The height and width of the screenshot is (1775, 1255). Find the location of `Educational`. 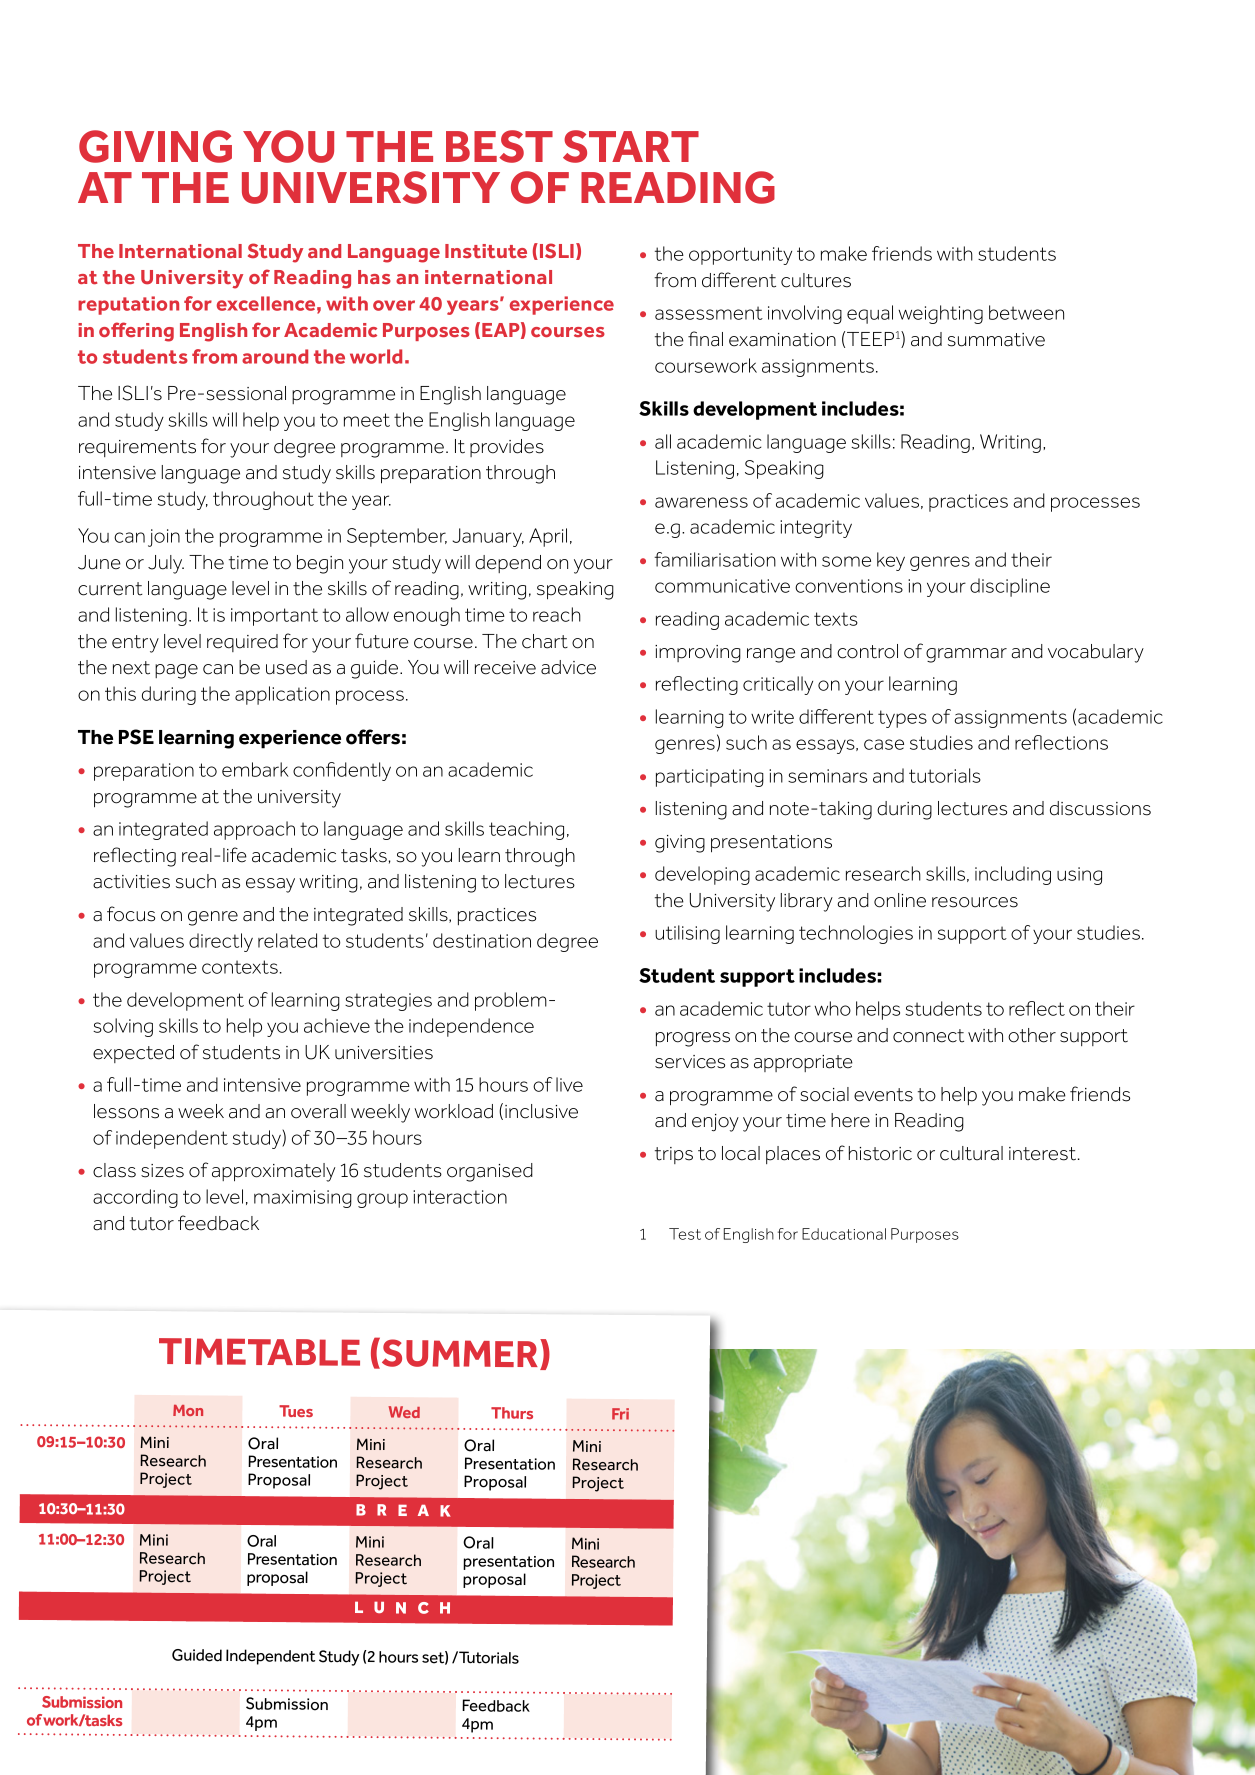

Educational is located at coordinates (844, 1234).
